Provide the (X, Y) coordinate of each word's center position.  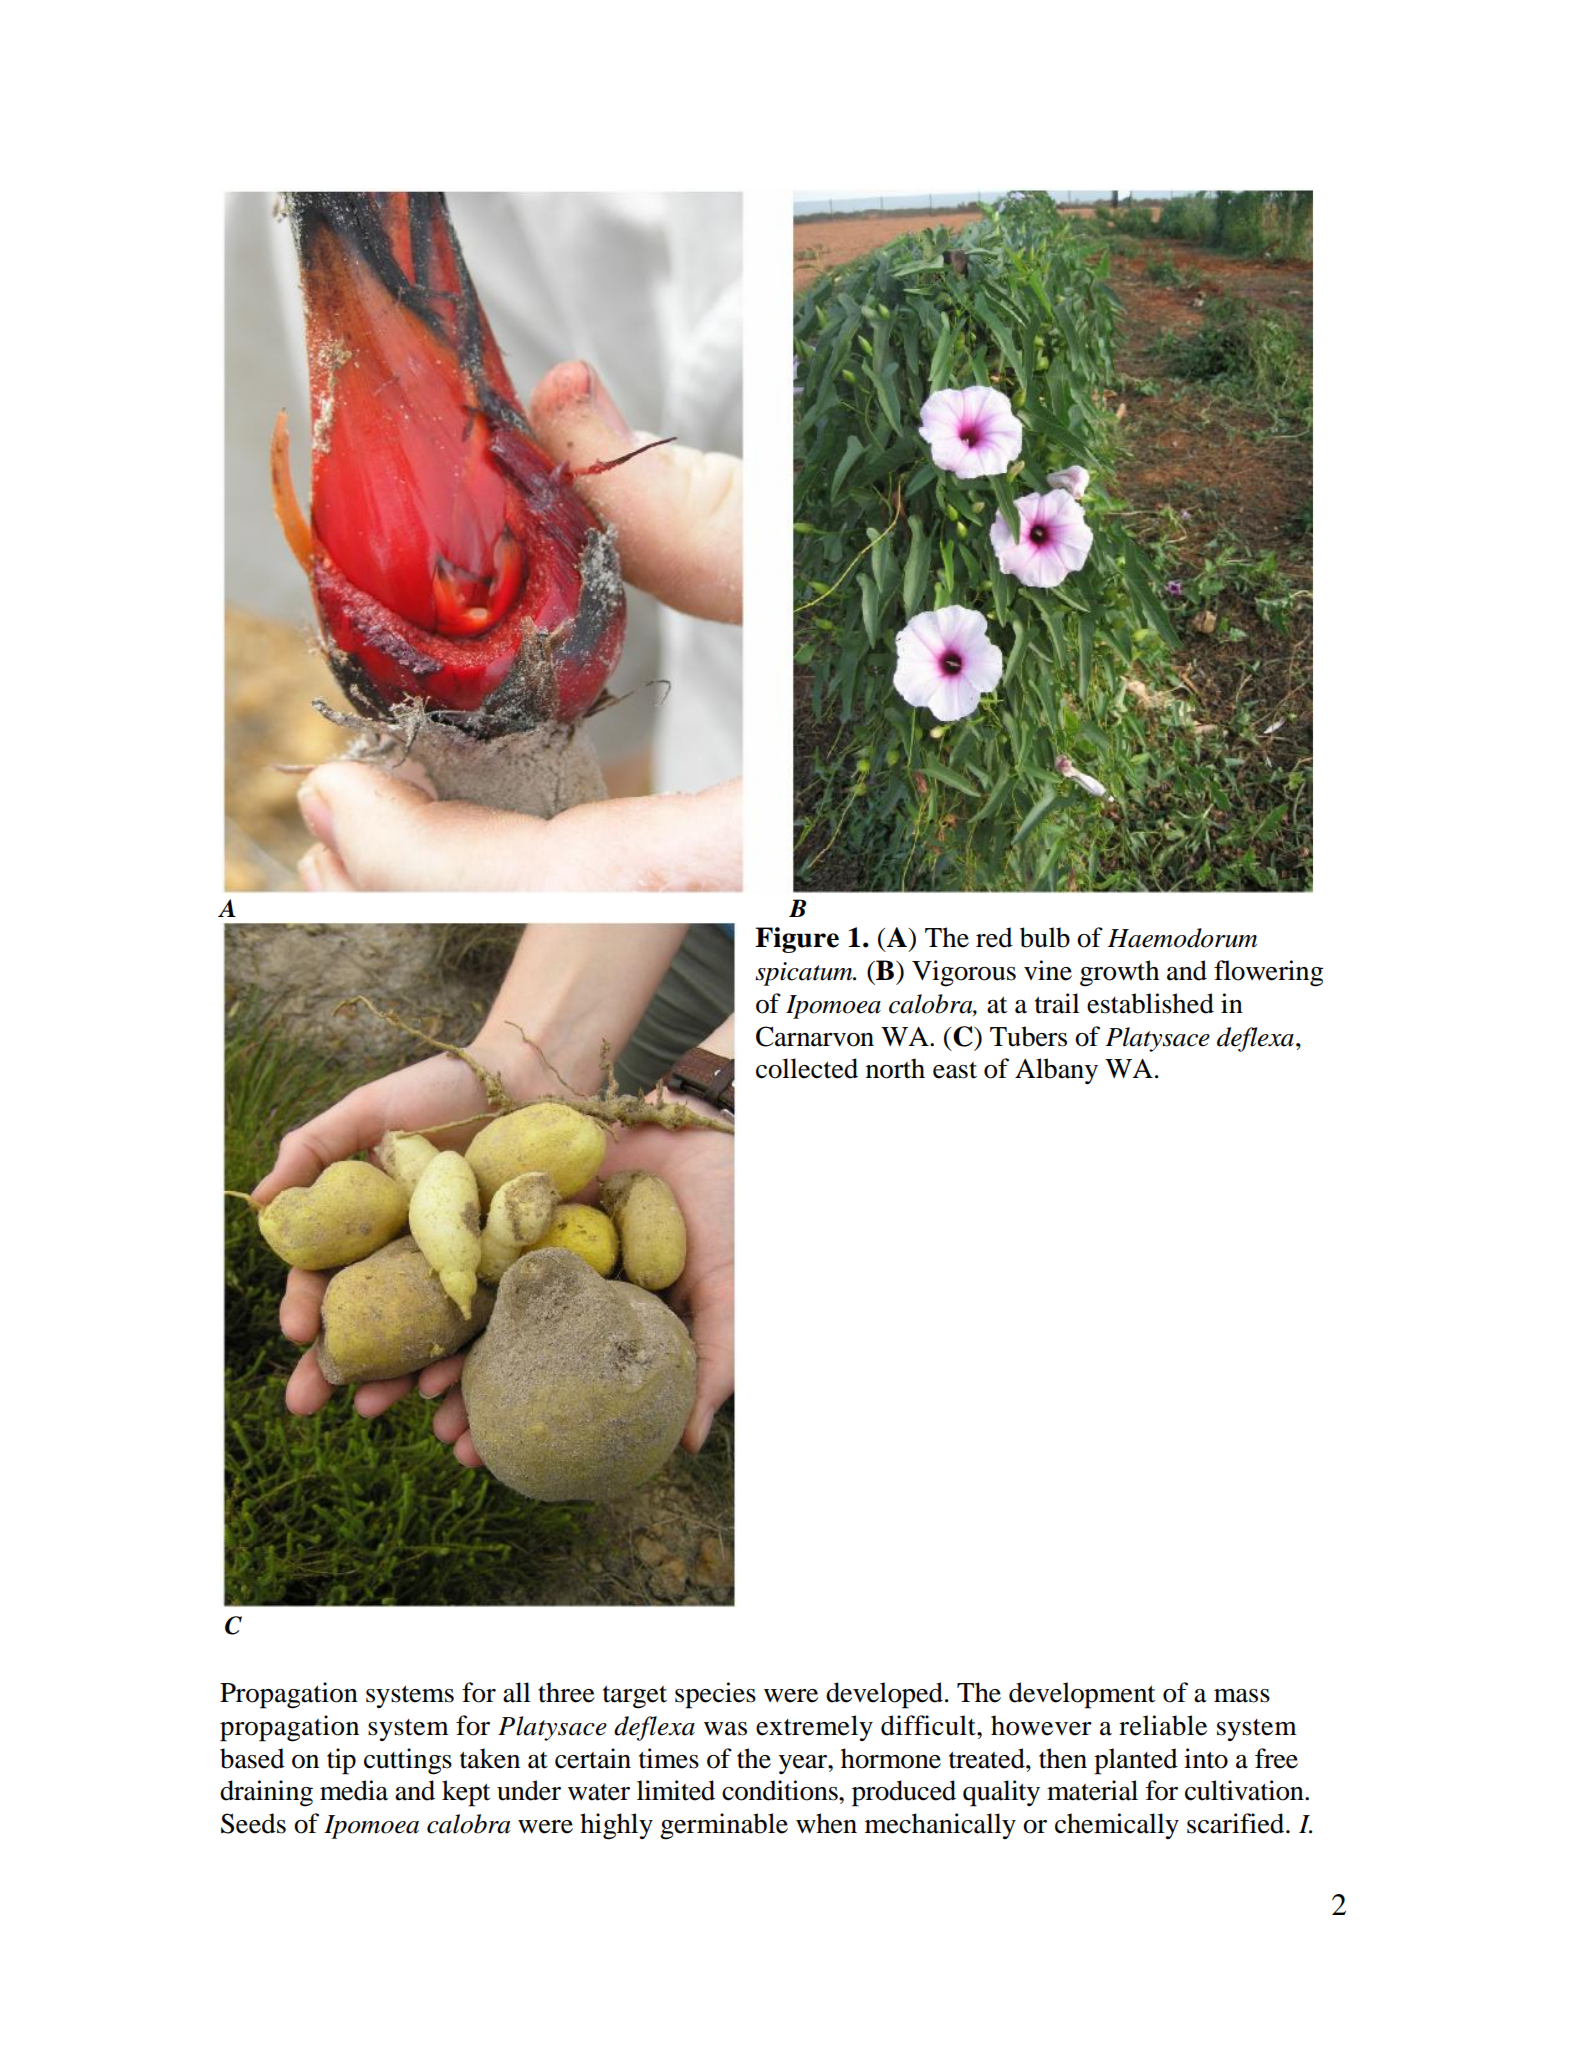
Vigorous (964, 973)
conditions (781, 1790)
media (354, 1790)
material (1092, 1790)
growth (1119, 973)
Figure (797, 940)
